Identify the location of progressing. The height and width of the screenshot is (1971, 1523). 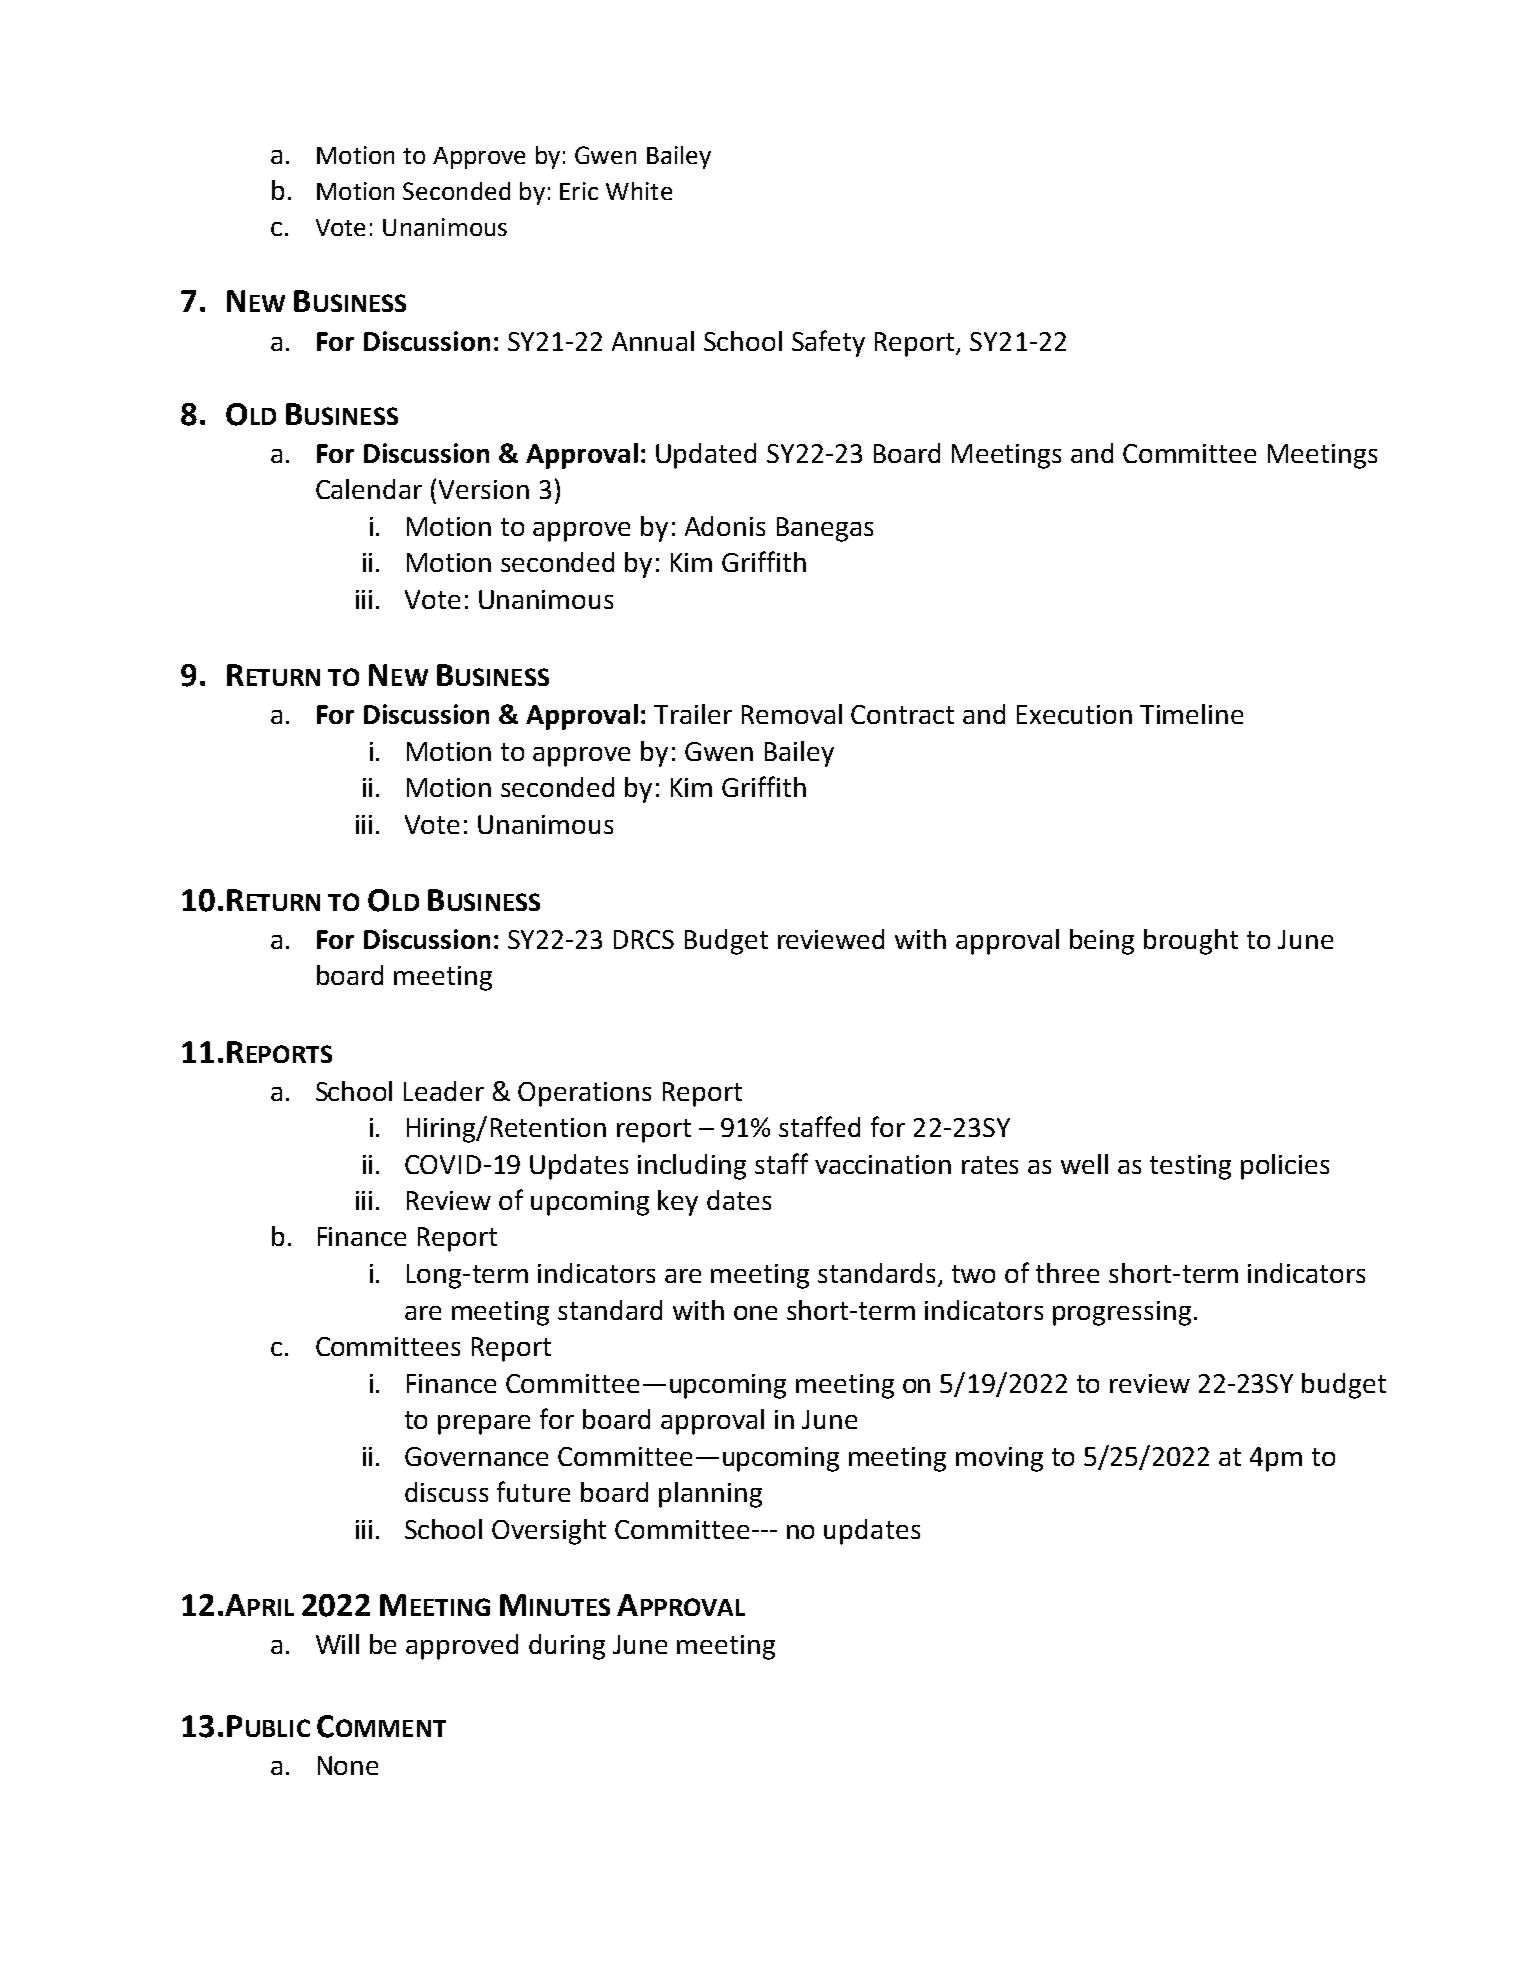
(1122, 1313).
